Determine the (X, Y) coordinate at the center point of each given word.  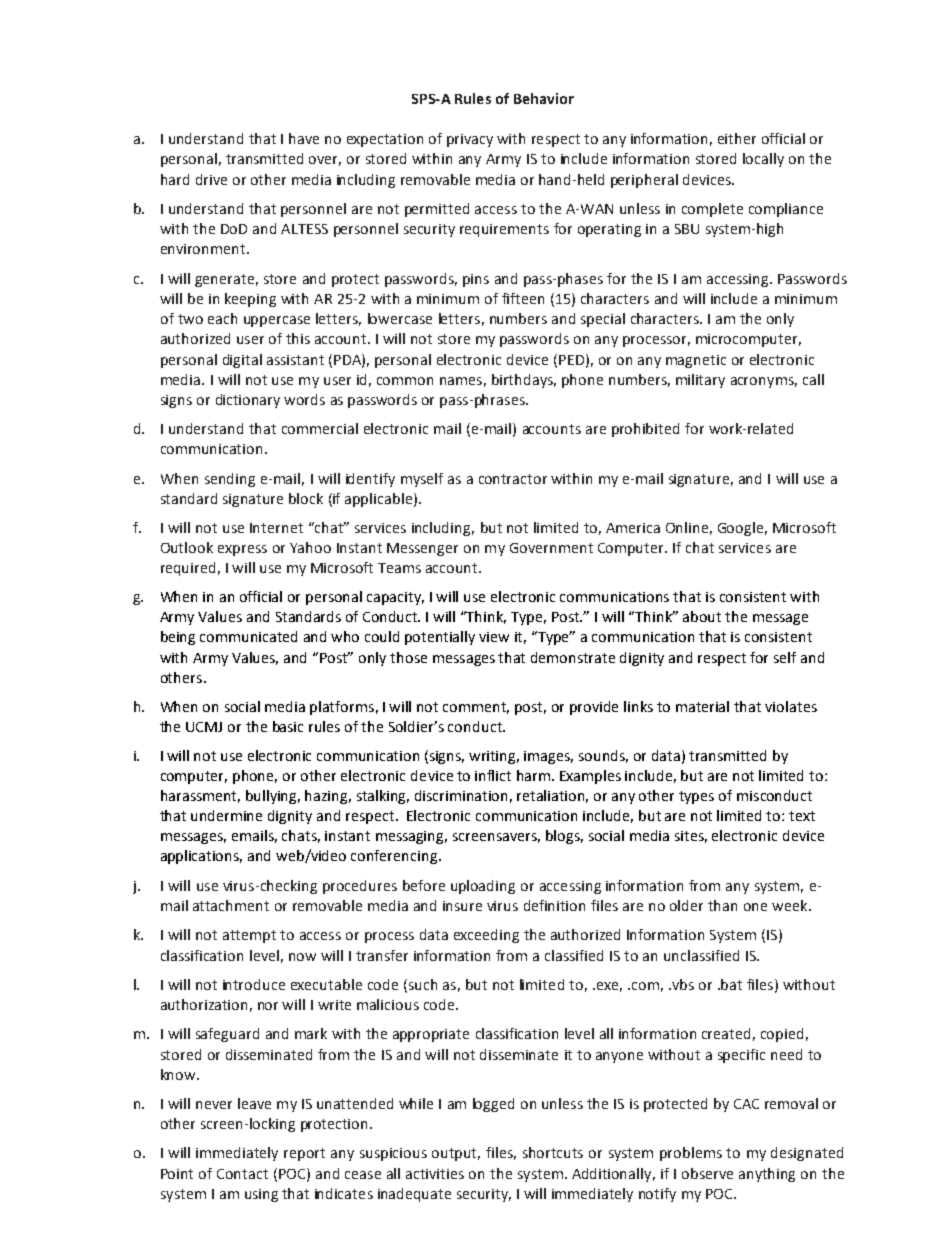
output (456, 1154)
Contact (242, 1174)
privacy (470, 140)
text (802, 816)
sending (230, 480)
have (304, 138)
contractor (513, 479)
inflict (493, 775)
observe (707, 1173)
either (737, 138)
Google (740, 529)
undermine (226, 815)
